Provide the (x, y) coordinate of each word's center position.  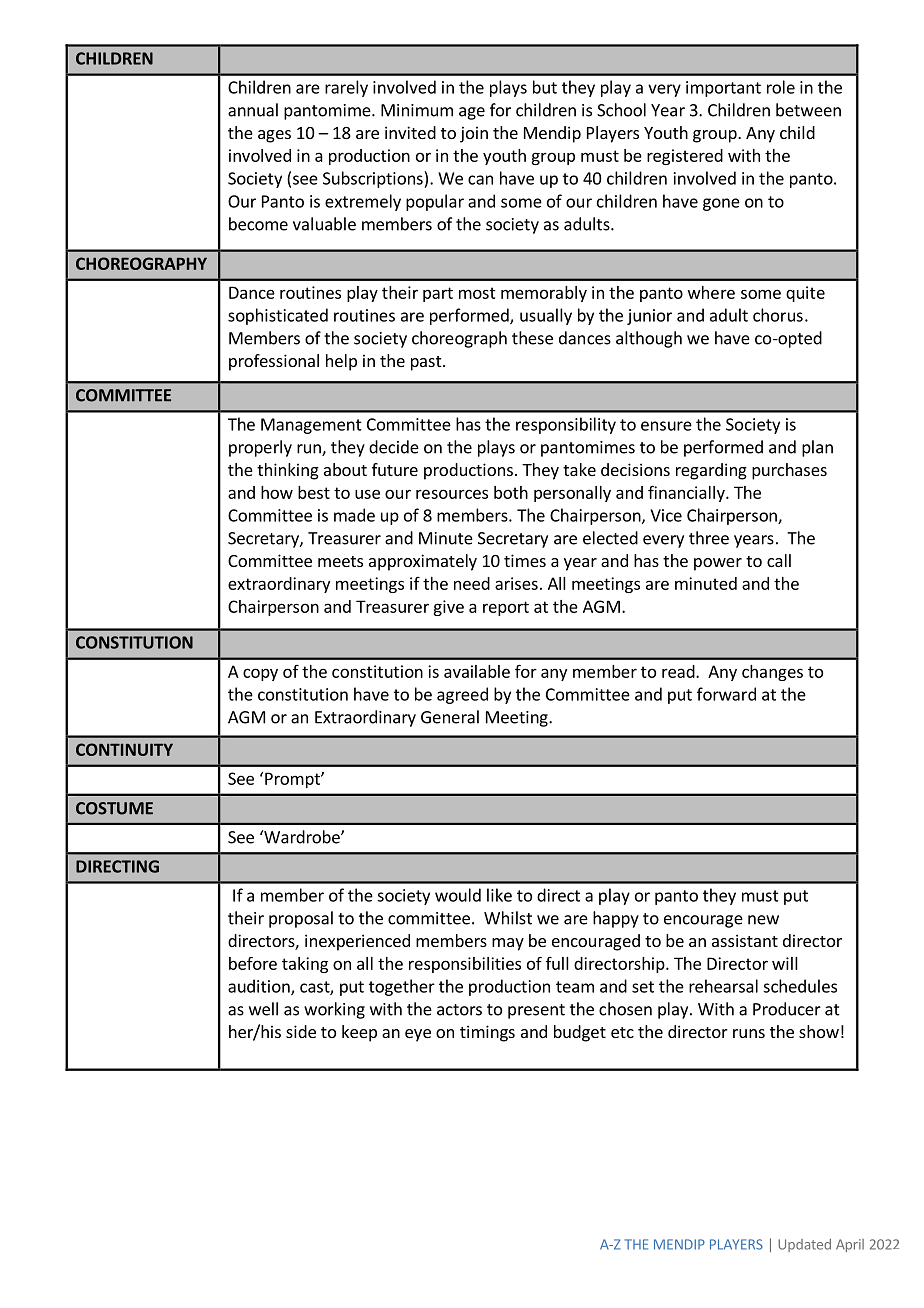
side (301, 1031)
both (511, 492)
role (781, 87)
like (499, 895)
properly (260, 448)
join (474, 134)
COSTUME (114, 808)
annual (253, 110)
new (763, 920)
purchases (789, 471)
